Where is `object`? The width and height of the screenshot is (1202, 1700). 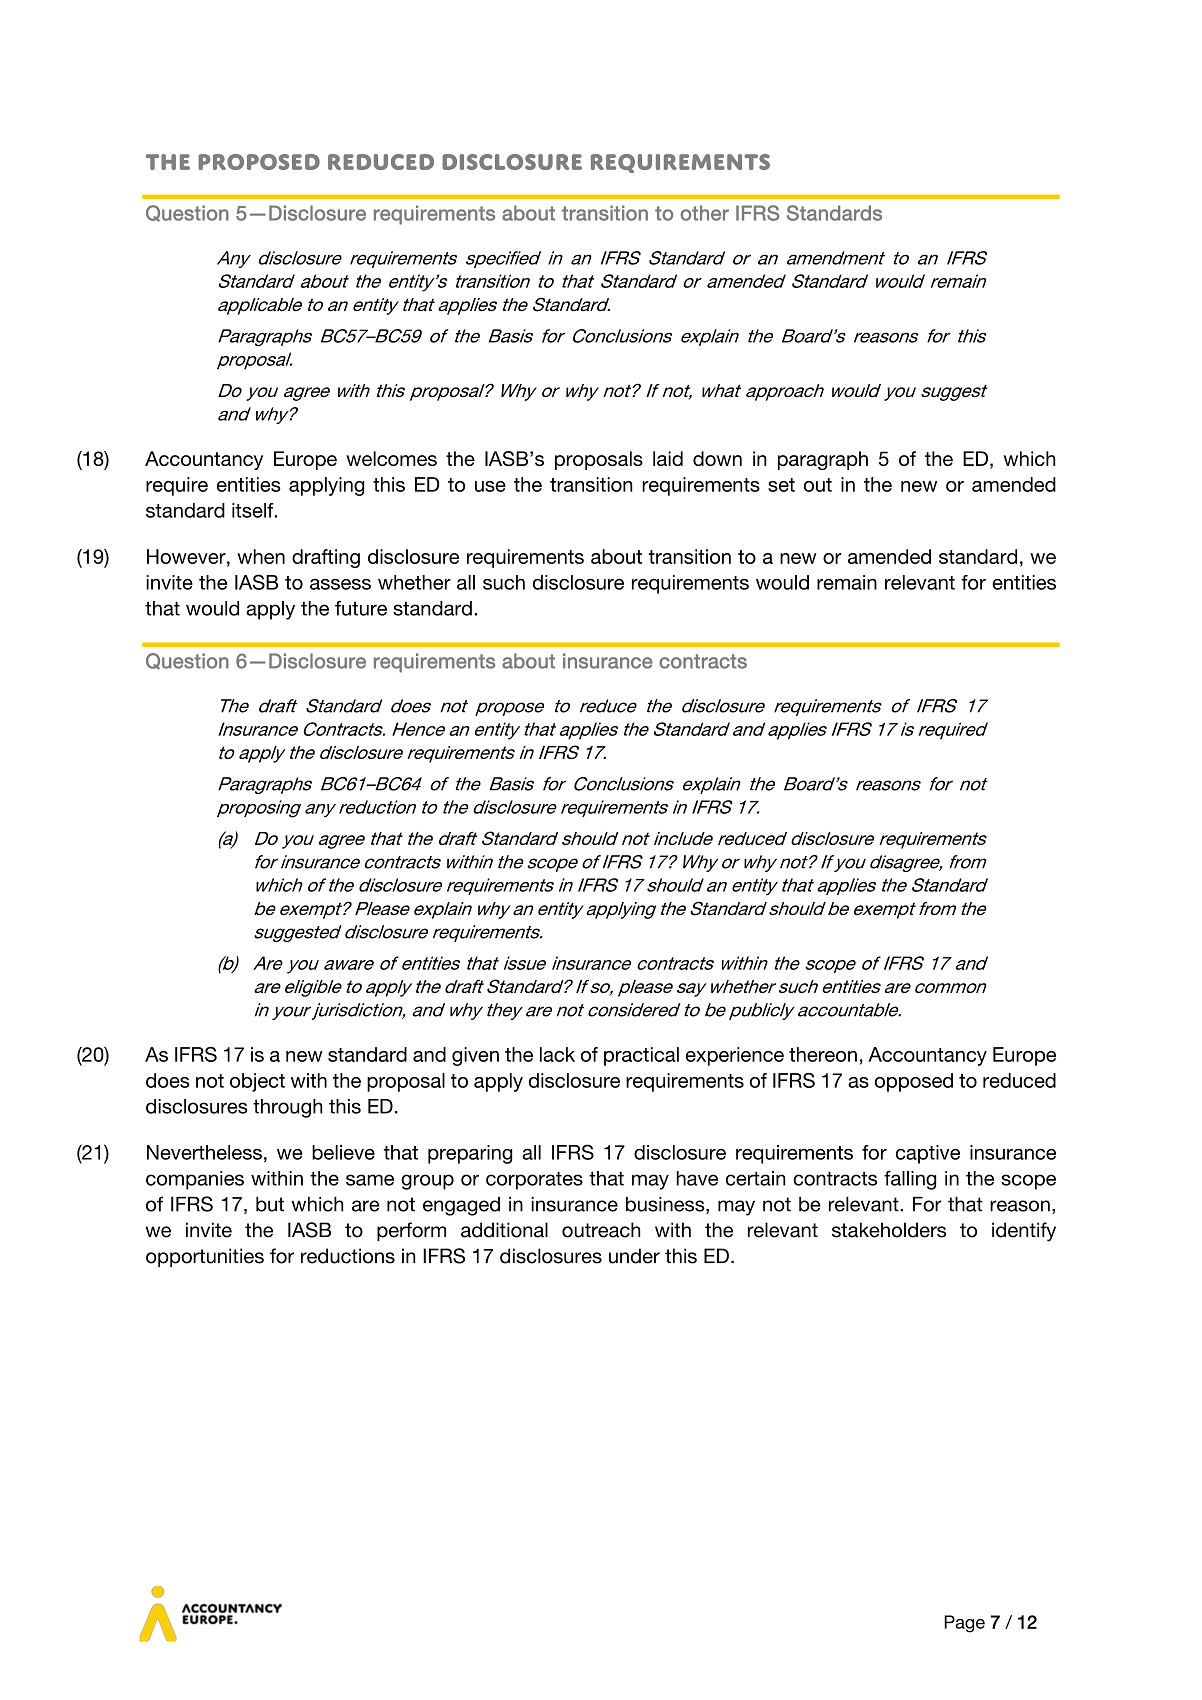 object is located at coordinates (257, 1082).
